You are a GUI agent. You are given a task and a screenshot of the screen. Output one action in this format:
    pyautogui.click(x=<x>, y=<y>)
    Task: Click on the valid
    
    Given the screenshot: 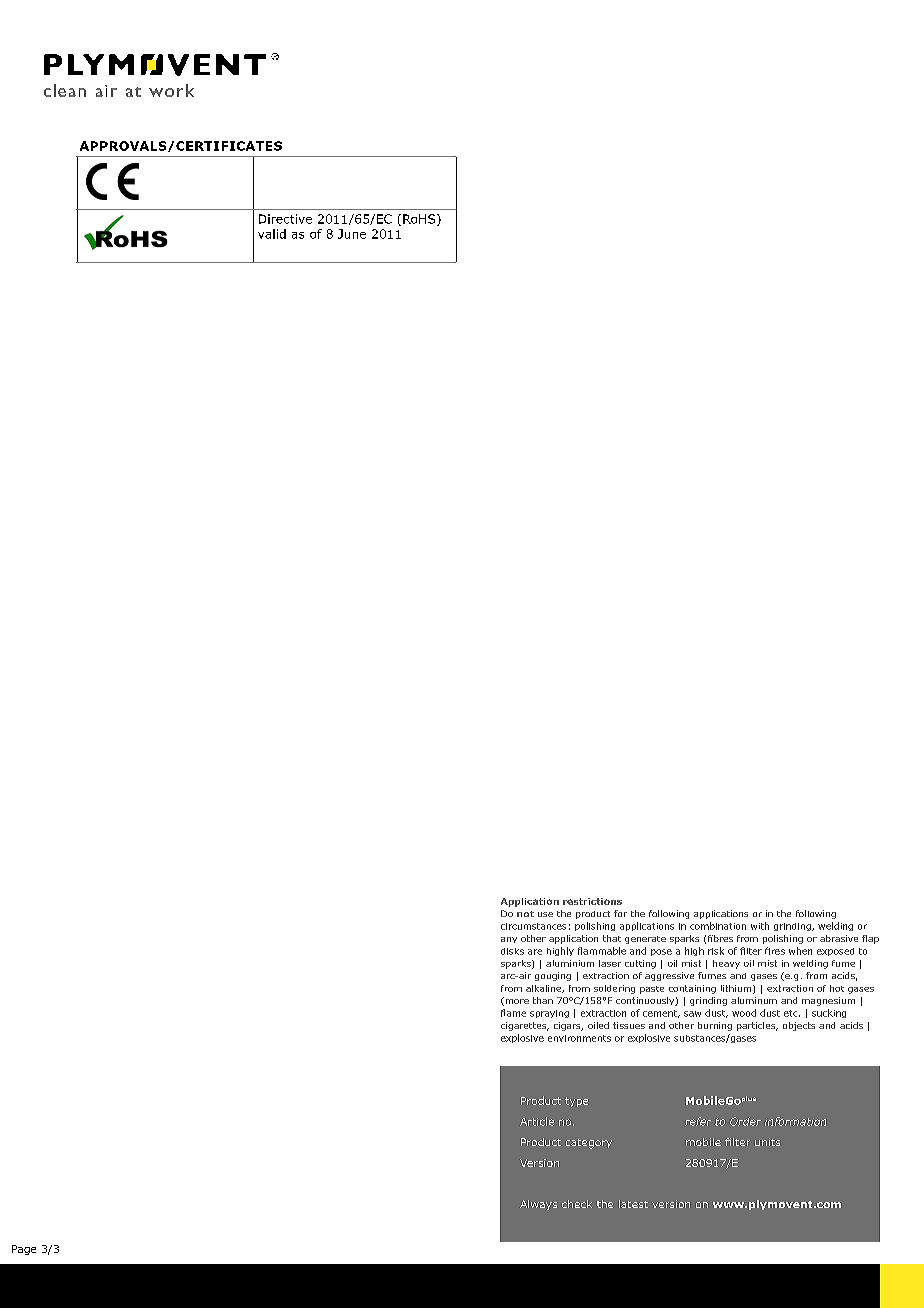 What is the action you would take?
    pyautogui.click(x=272, y=234)
